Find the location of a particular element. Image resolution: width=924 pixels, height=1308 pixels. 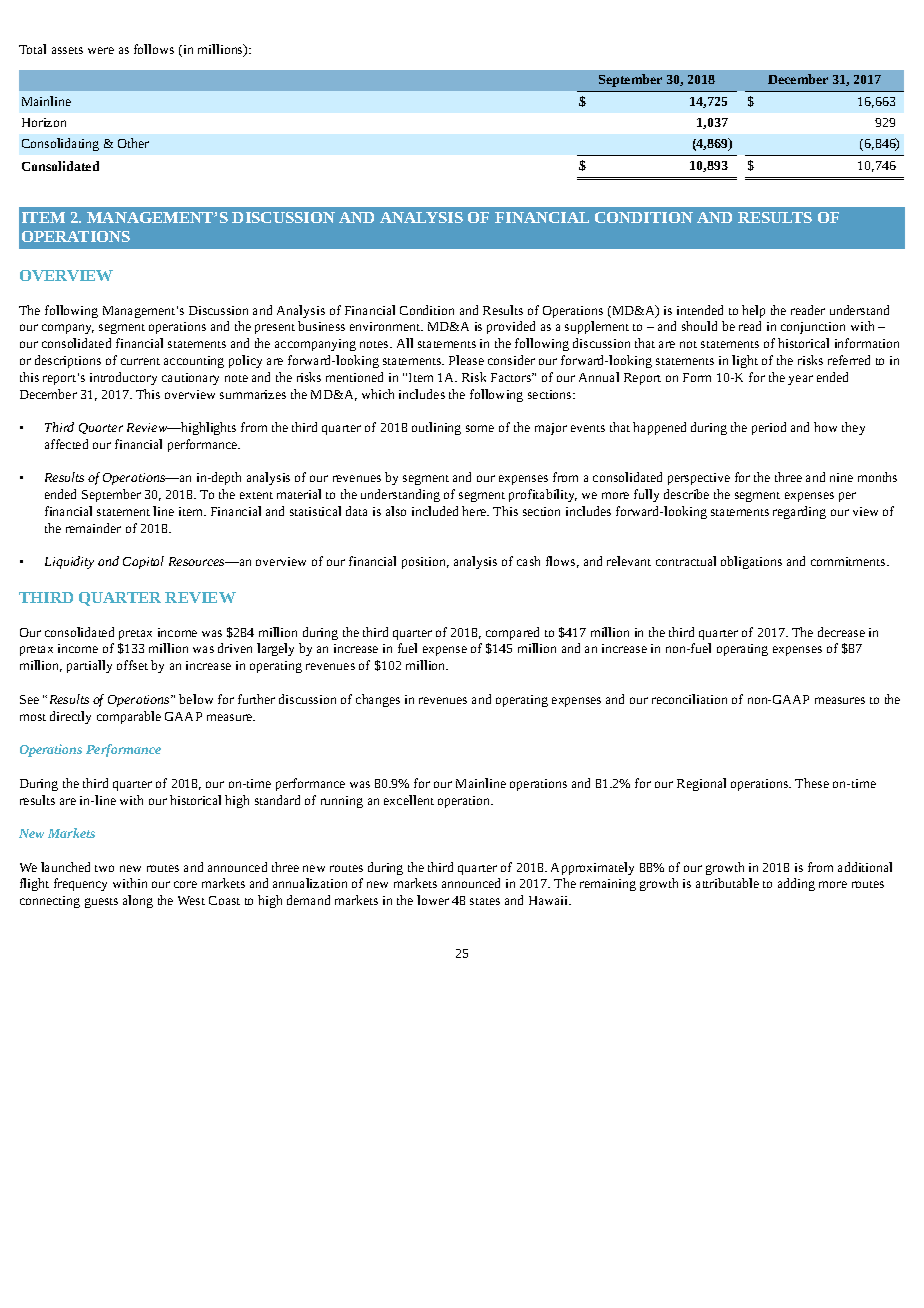

lower is located at coordinates (433, 900).
